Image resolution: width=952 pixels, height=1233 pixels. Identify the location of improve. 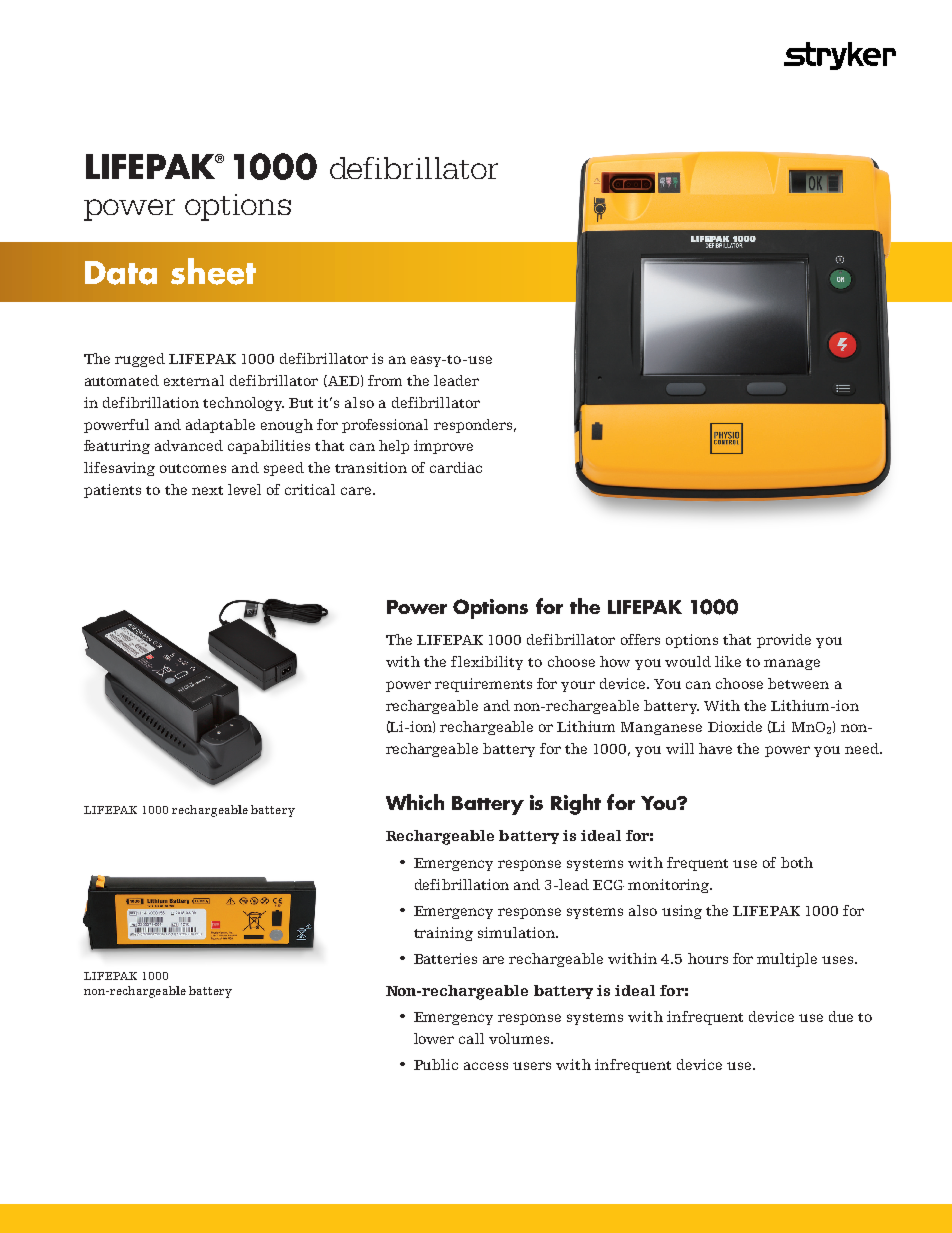
(443, 447).
